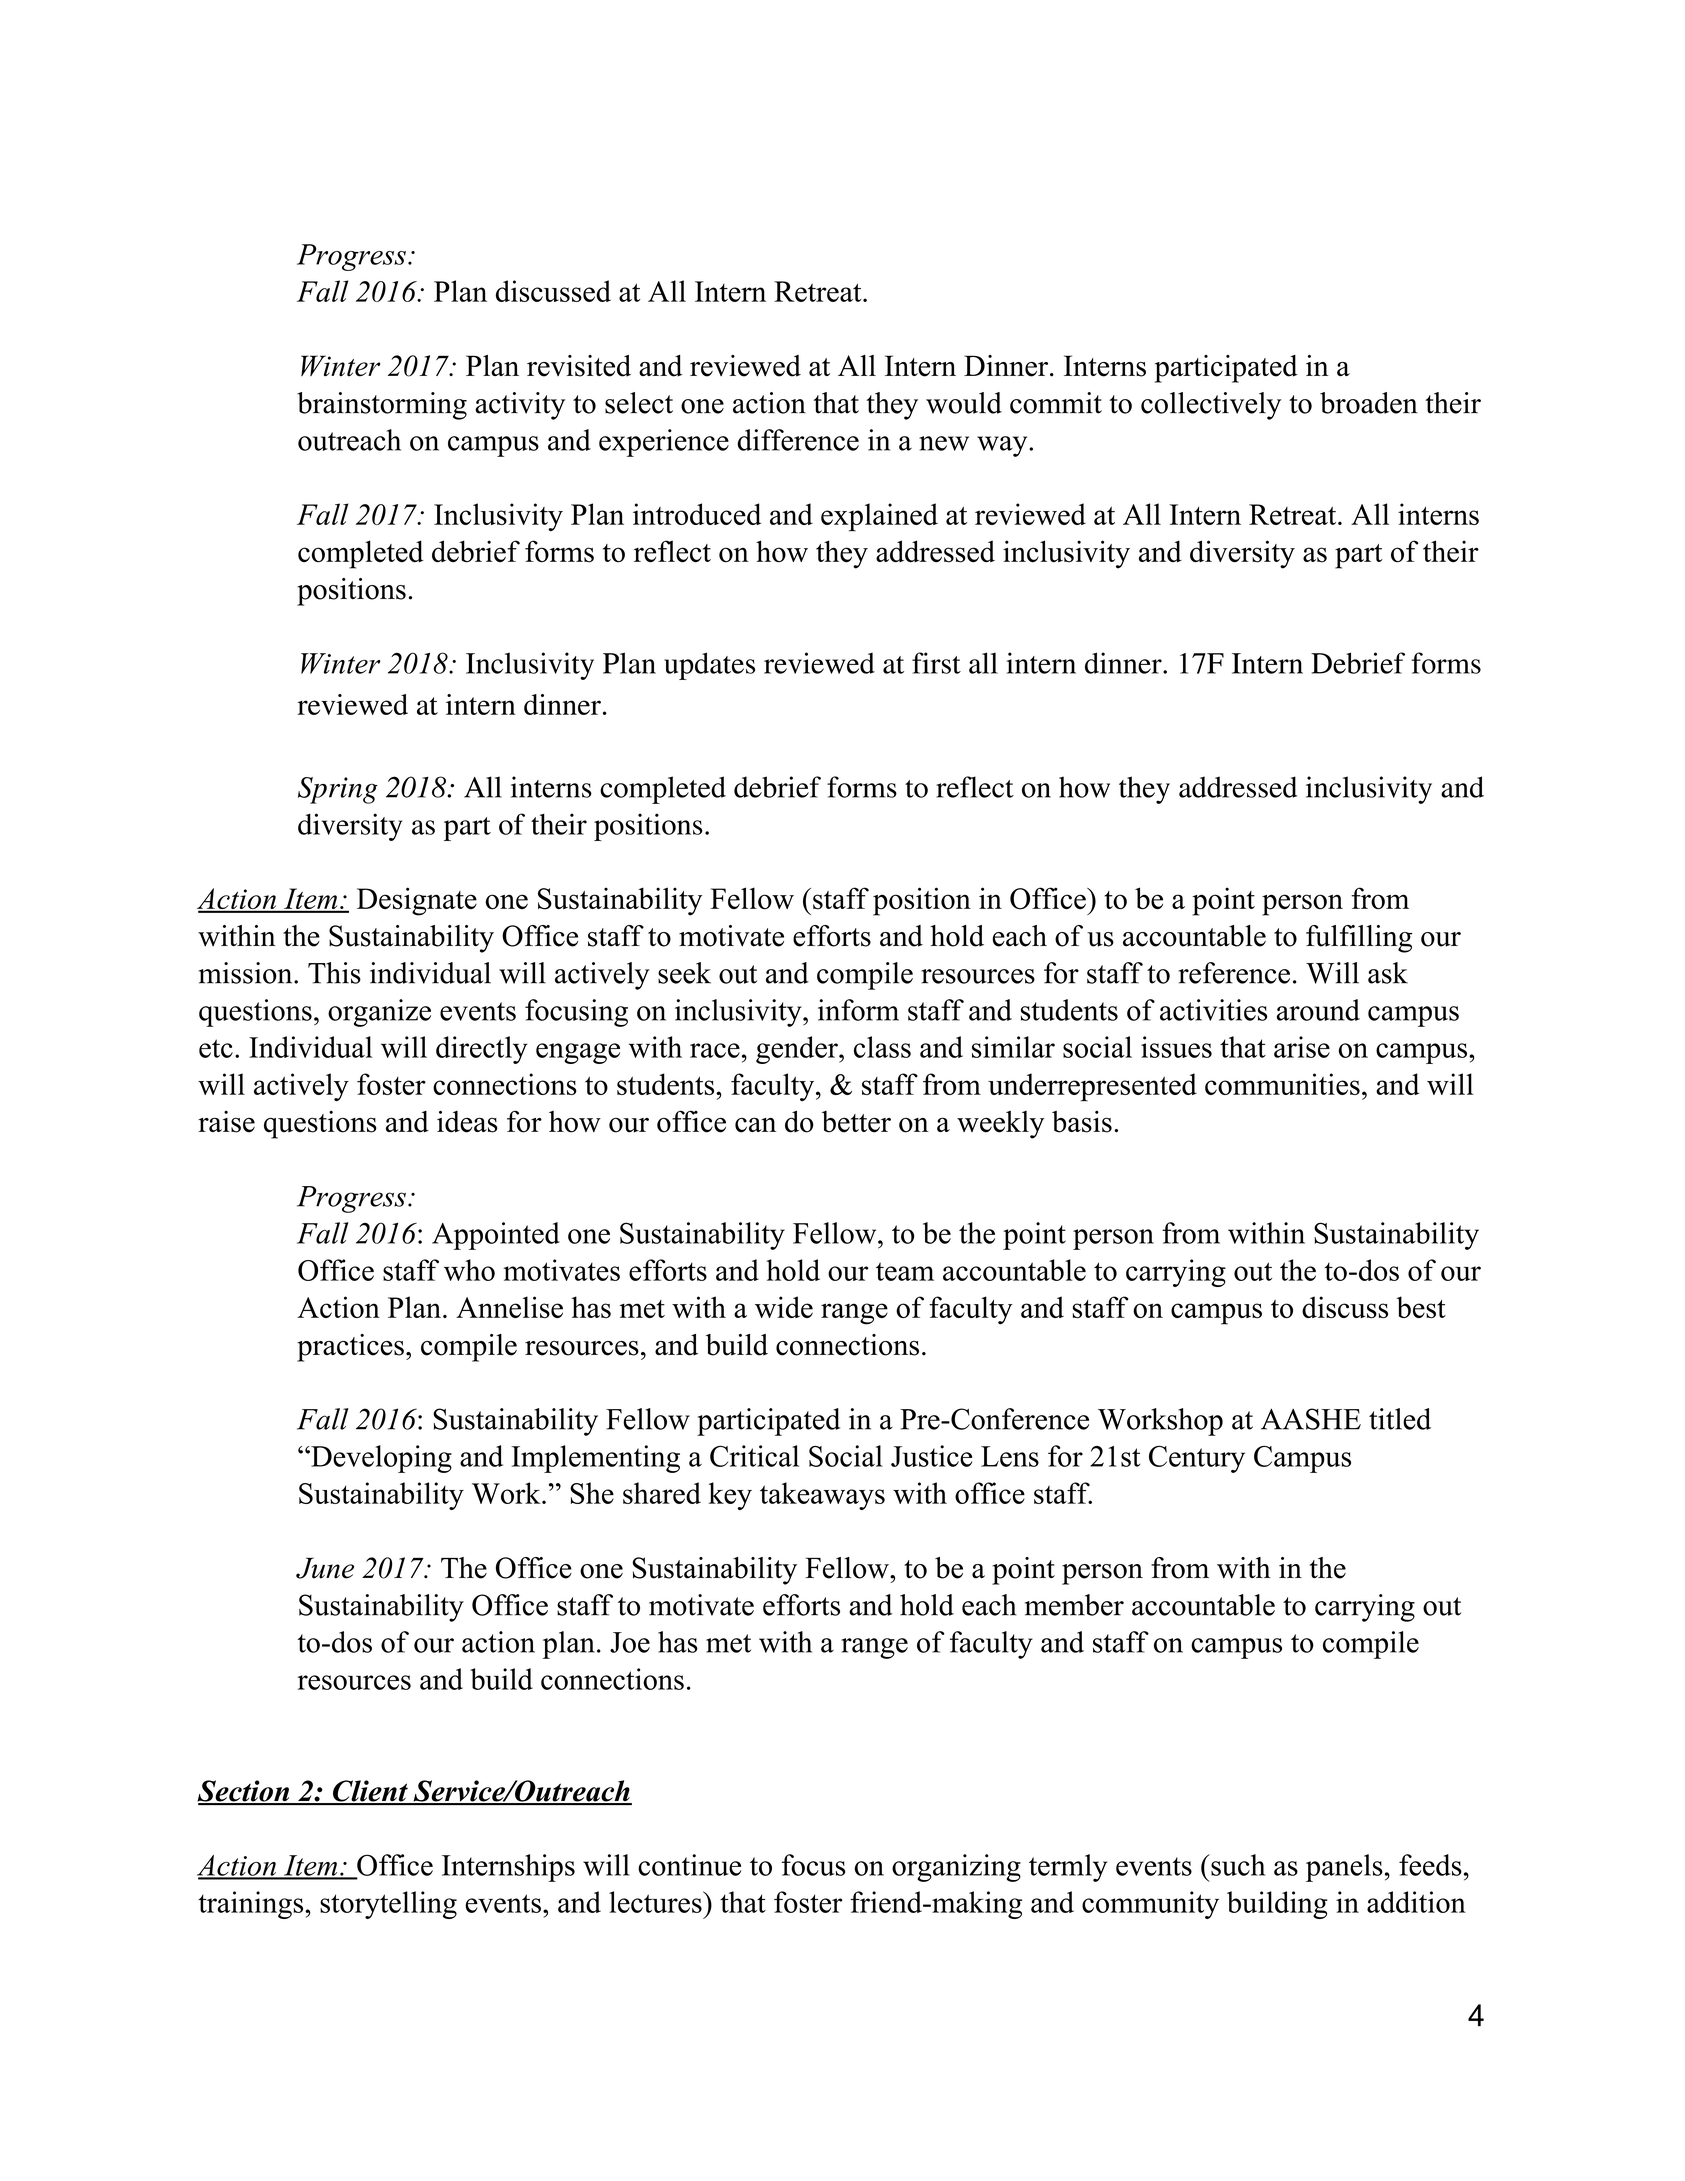 This screenshot has width=1685, height=2181. Describe the element at coordinates (1237, 1865) in the screenshot. I see `such` at that location.
